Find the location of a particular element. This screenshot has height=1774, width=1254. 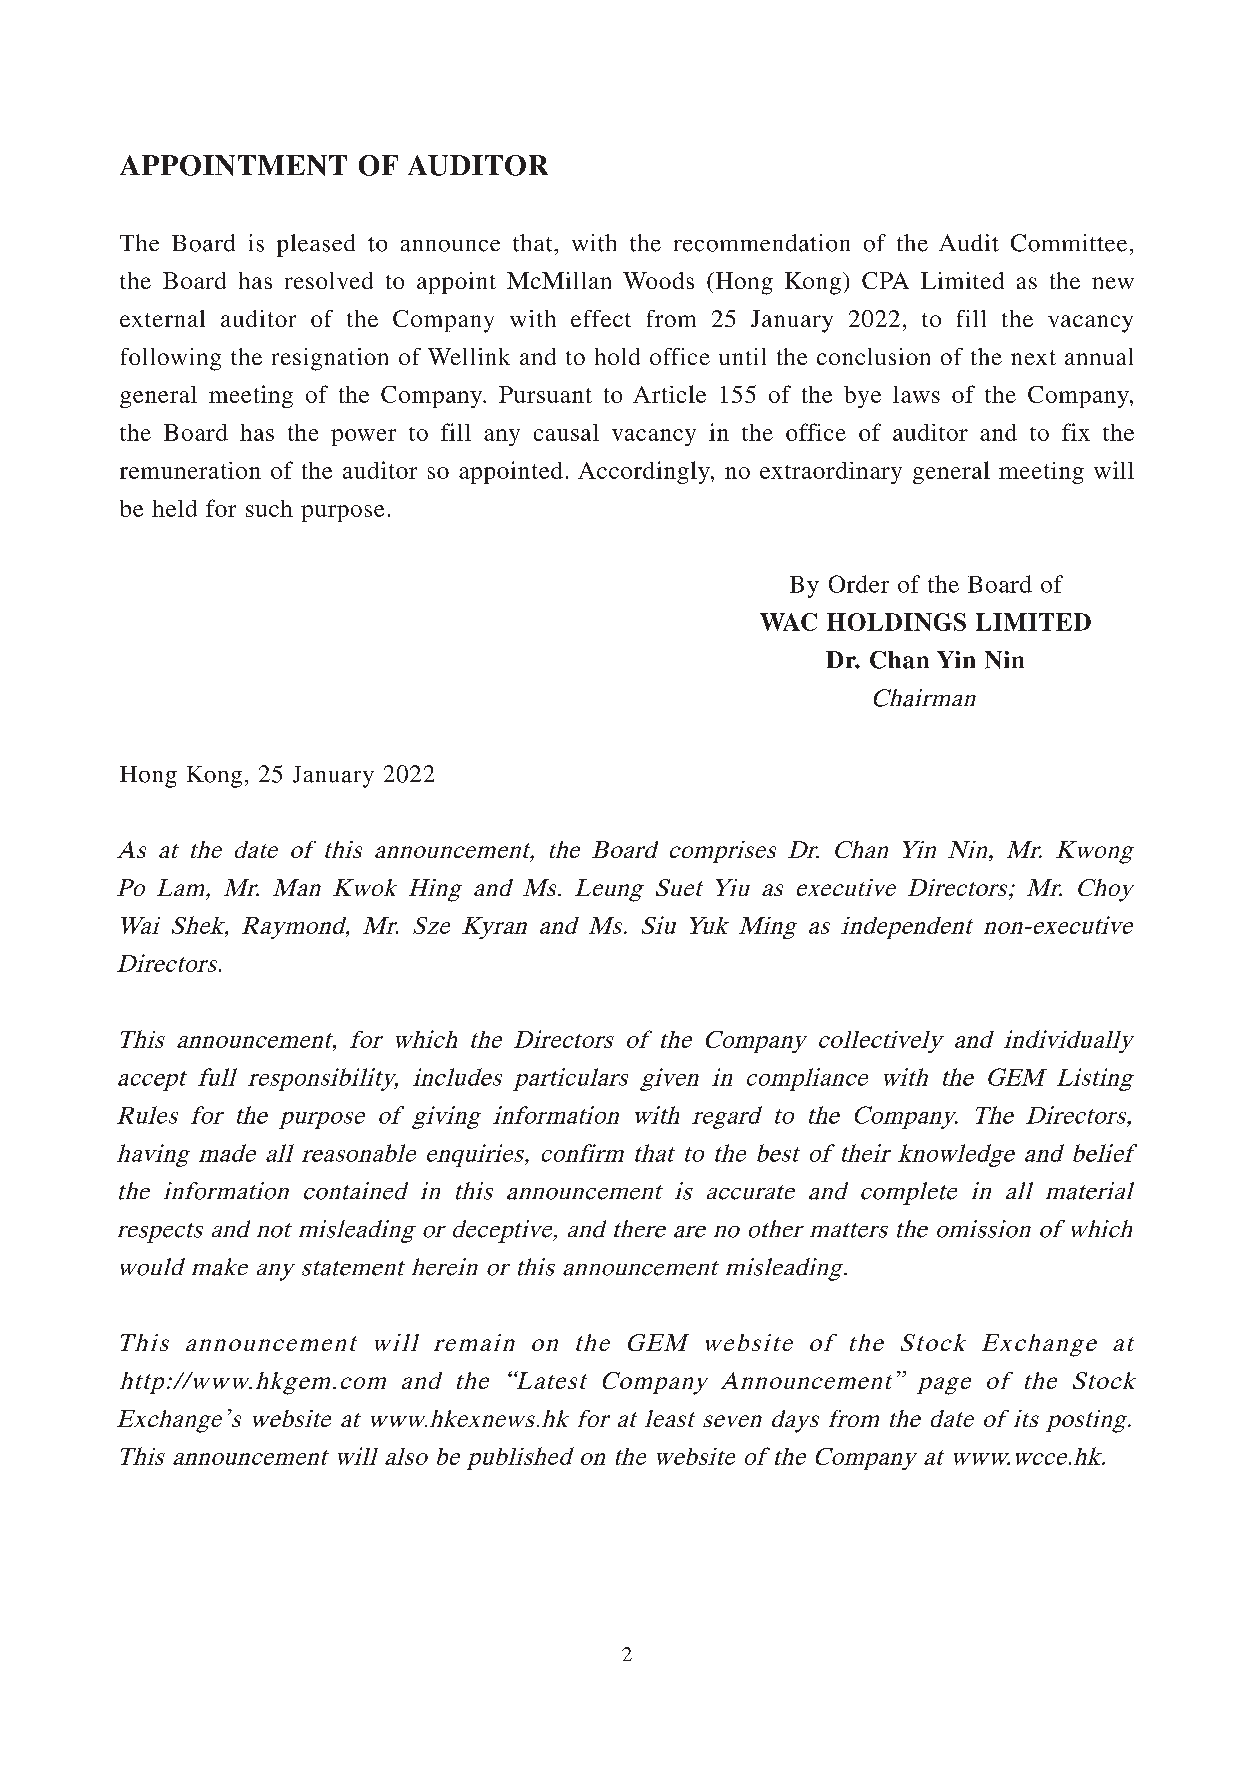

next is located at coordinates (1033, 357).
